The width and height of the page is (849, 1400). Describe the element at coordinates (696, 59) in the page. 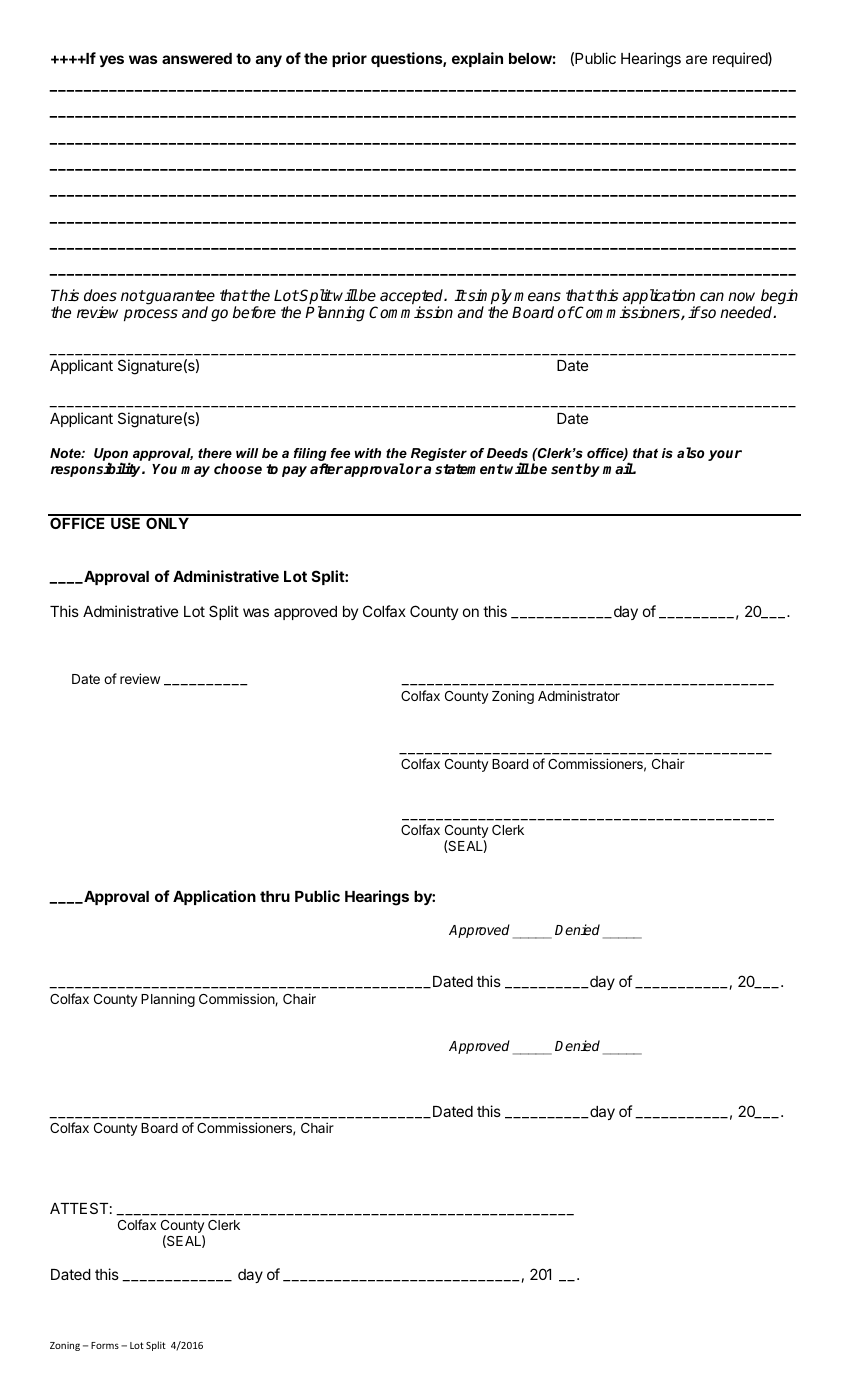

I see `are` at that location.
